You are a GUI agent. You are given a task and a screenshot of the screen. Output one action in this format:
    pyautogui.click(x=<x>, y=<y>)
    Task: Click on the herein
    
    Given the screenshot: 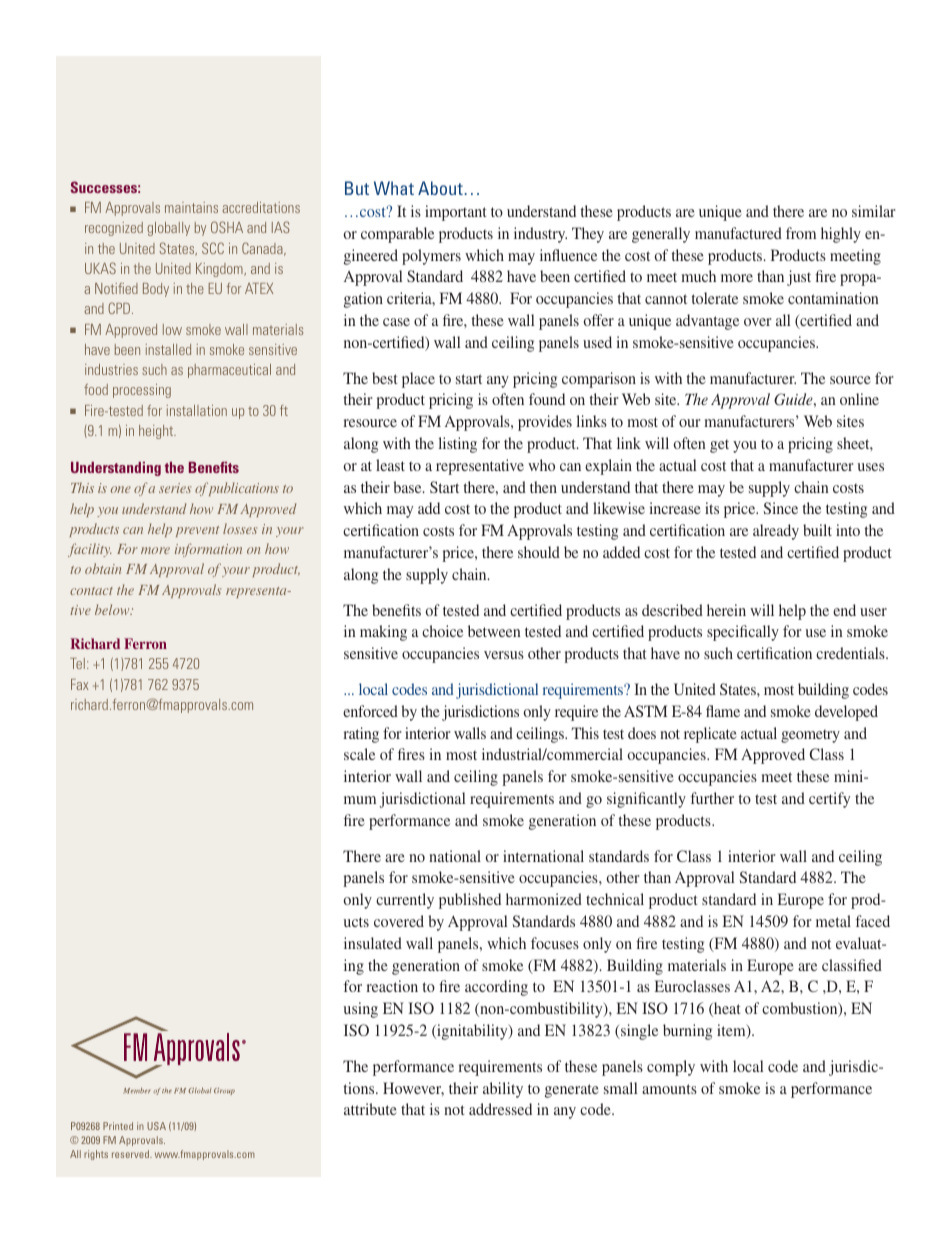 What is the action you would take?
    pyautogui.click(x=726, y=610)
